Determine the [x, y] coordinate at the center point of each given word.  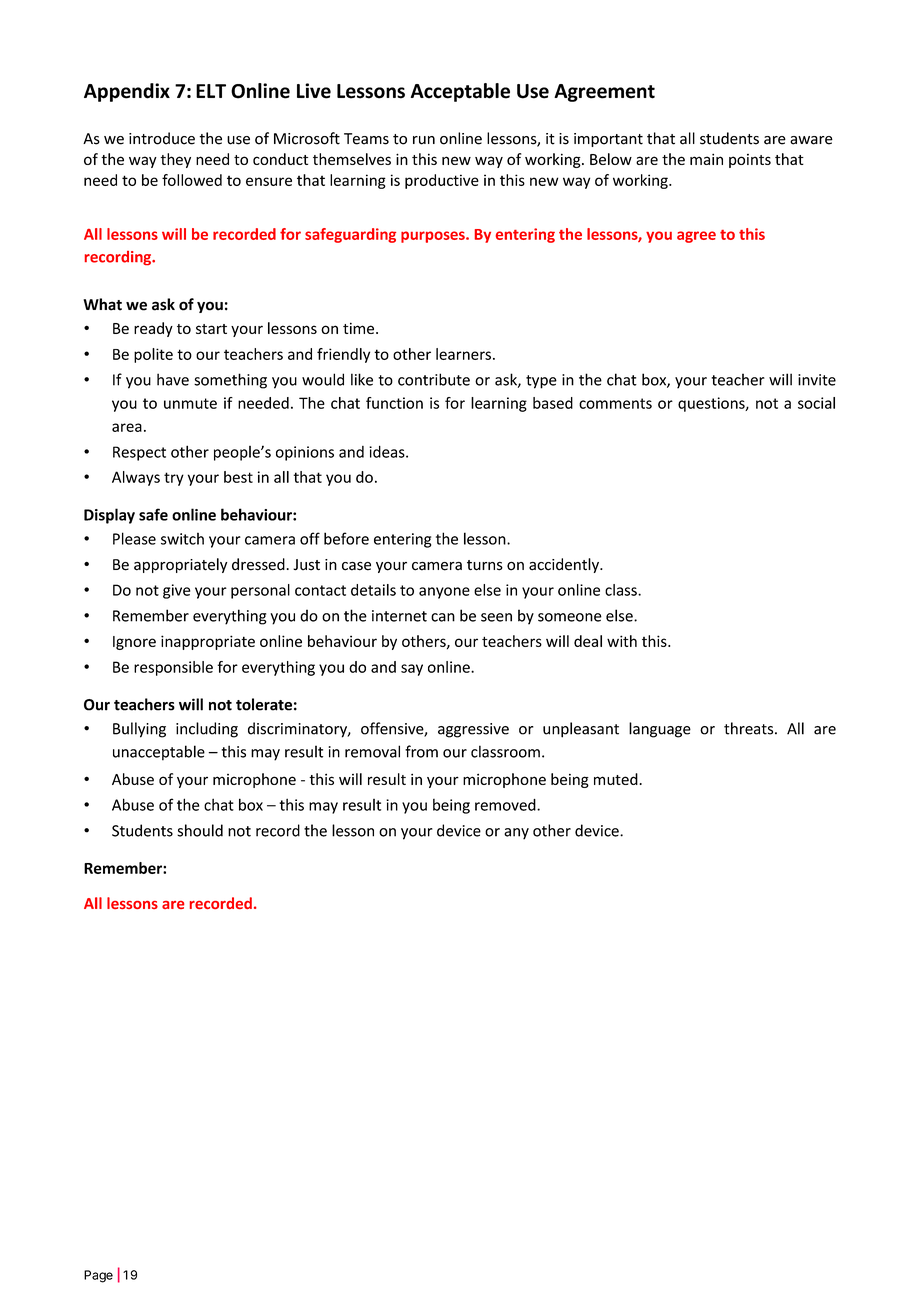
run [424, 140]
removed [506, 805]
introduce [162, 138]
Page [98, 1276]
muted [617, 779]
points [750, 161]
